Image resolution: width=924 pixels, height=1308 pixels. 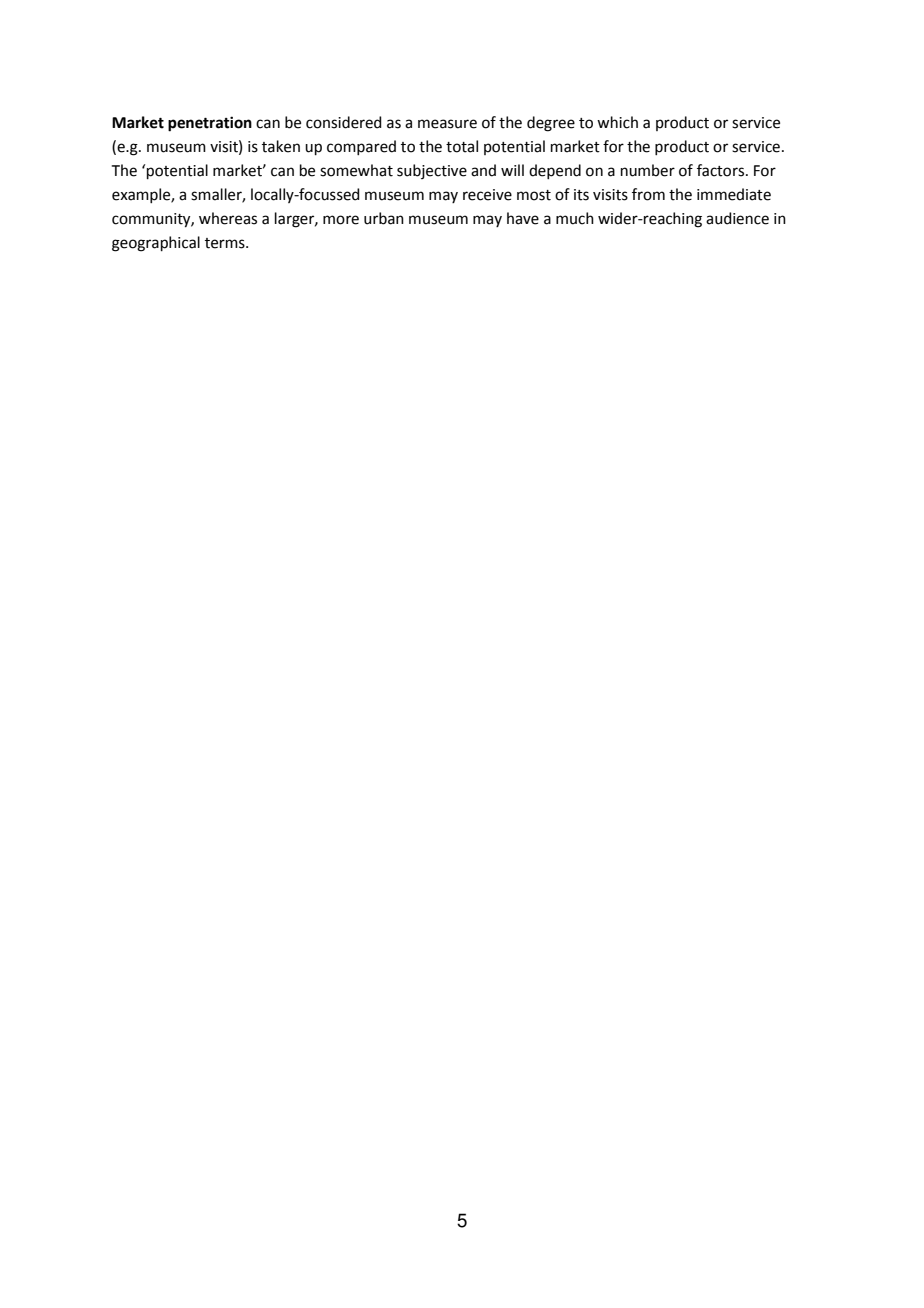 I want to click on urban, so click(x=384, y=218).
